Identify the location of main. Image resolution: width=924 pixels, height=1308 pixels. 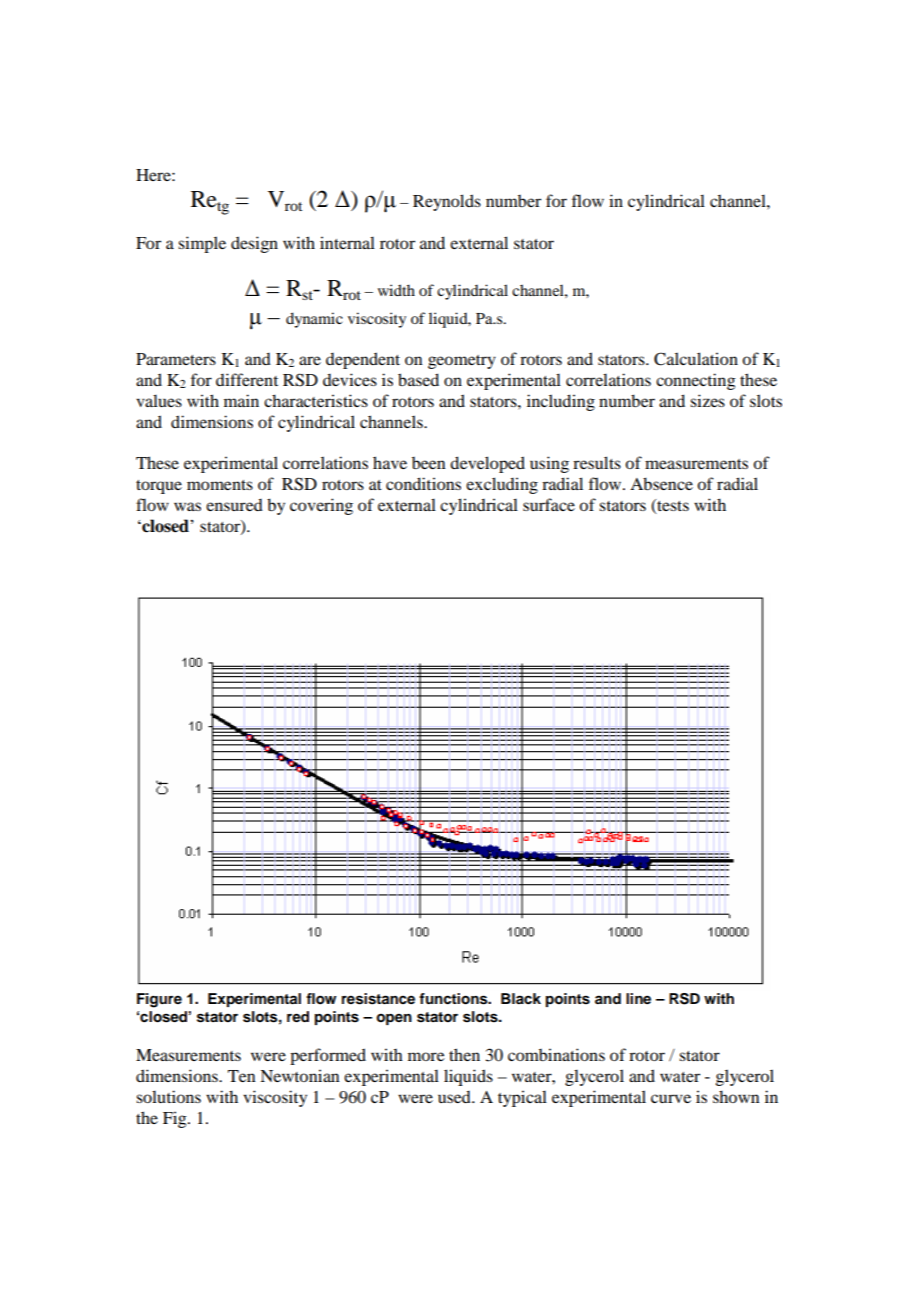
(241, 400).
